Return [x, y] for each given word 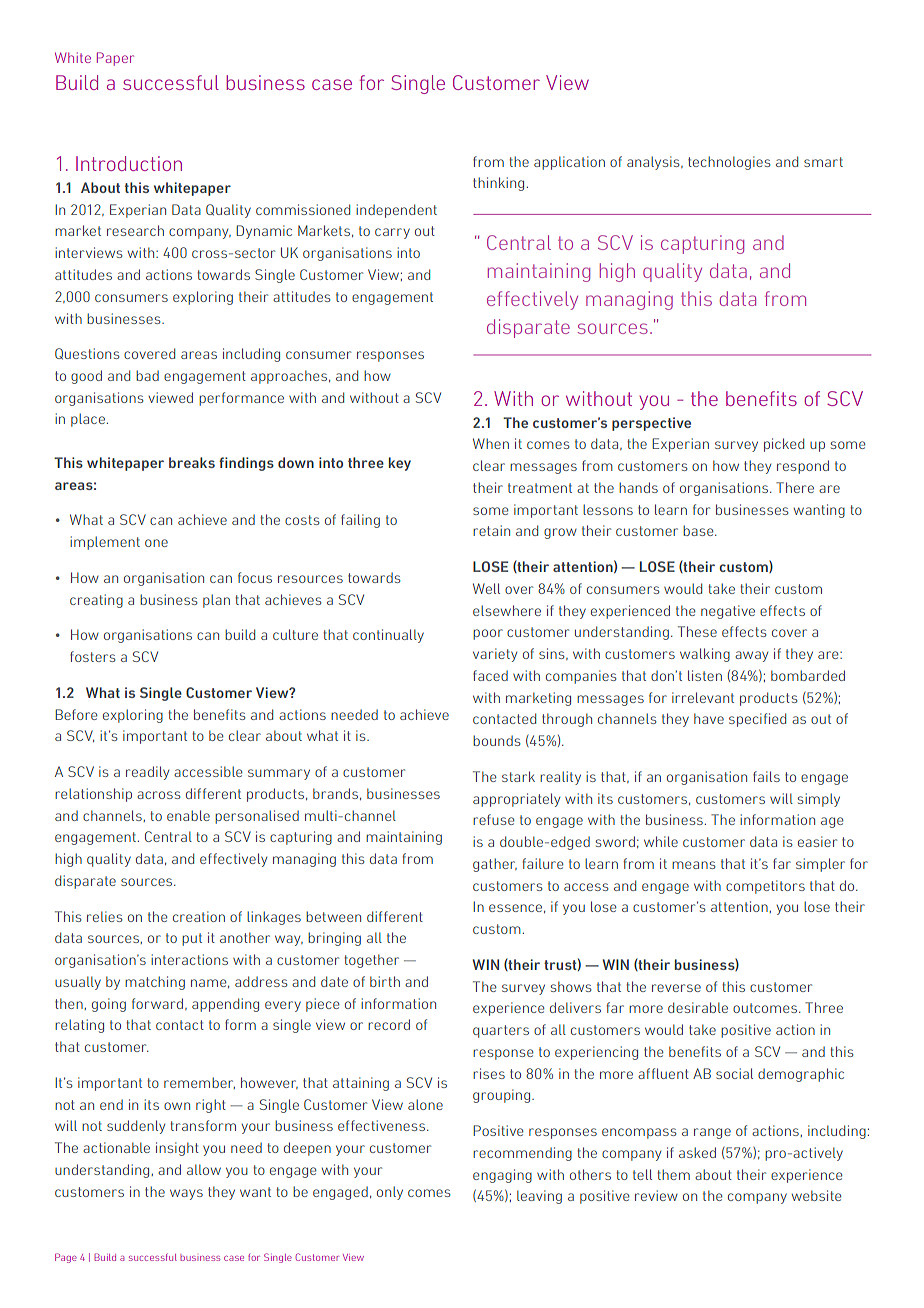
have [709, 718]
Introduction [129, 163]
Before [76, 714]
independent [396, 211]
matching [155, 983]
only [390, 1193]
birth [385, 981]
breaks [192, 462]
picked [784, 445]
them [673, 1174]
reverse [676, 988]
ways [186, 1194]
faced [490, 675]
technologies [729, 163]
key [400, 464]
